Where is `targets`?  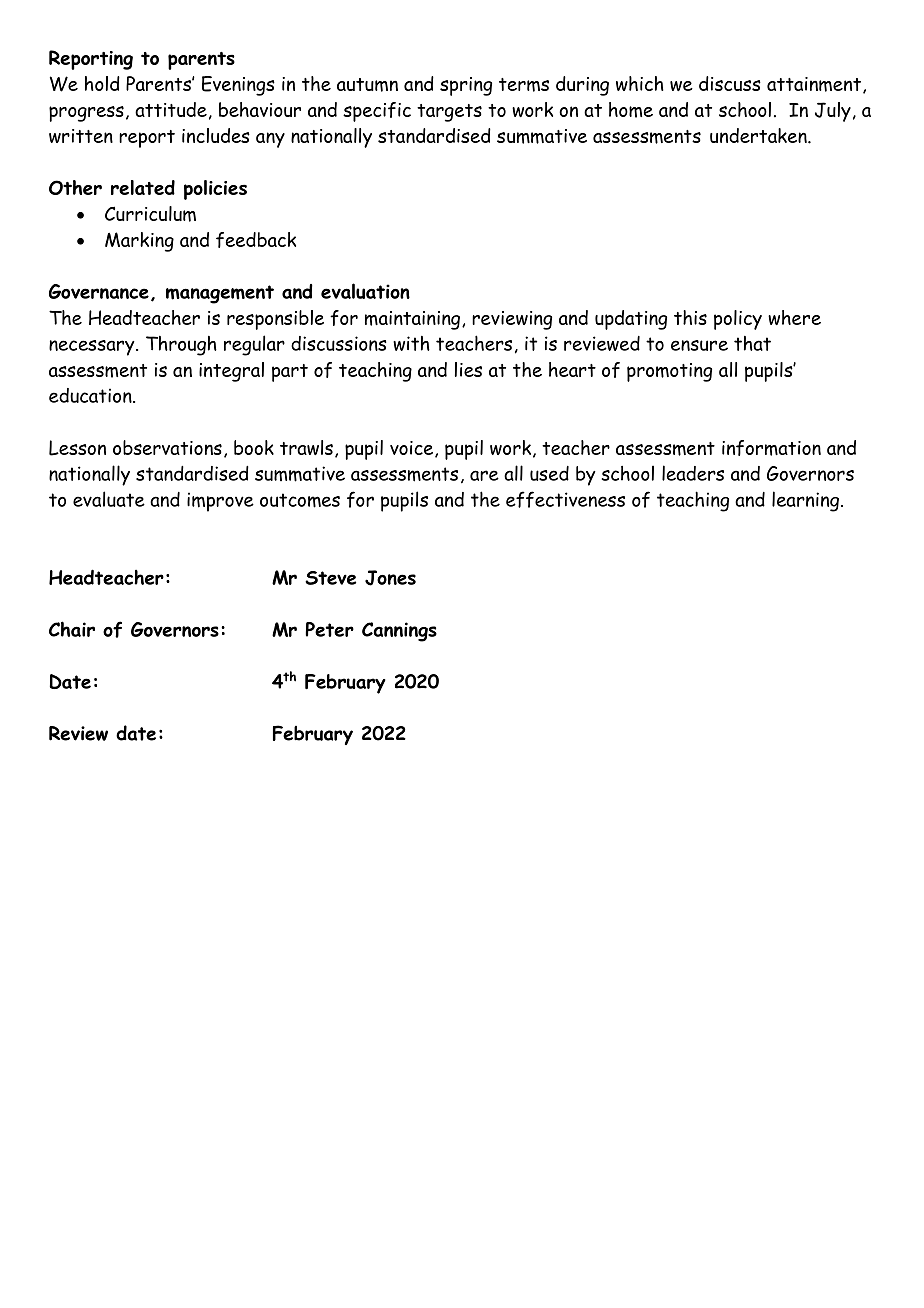 targets is located at coordinates (449, 113).
